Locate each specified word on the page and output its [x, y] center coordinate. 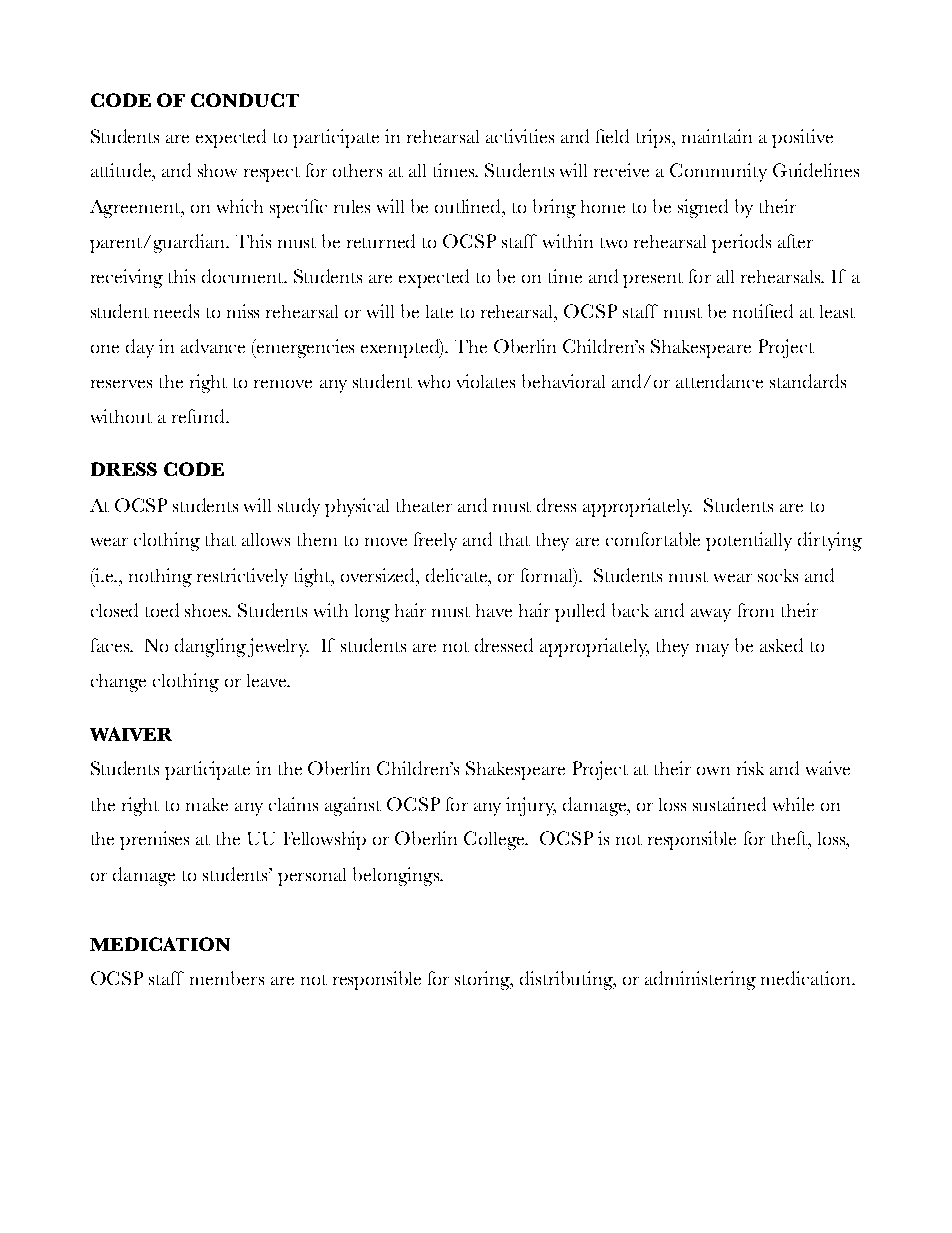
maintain [717, 136]
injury [531, 806]
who [434, 381]
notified [763, 311]
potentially [749, 541]
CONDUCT [245, 100]
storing [484, 980]
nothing [160, 577]
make [207, 804]
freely [435, 541]
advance [213, 346]
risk [750, 768]
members [227, 978]
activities [520, 136]
